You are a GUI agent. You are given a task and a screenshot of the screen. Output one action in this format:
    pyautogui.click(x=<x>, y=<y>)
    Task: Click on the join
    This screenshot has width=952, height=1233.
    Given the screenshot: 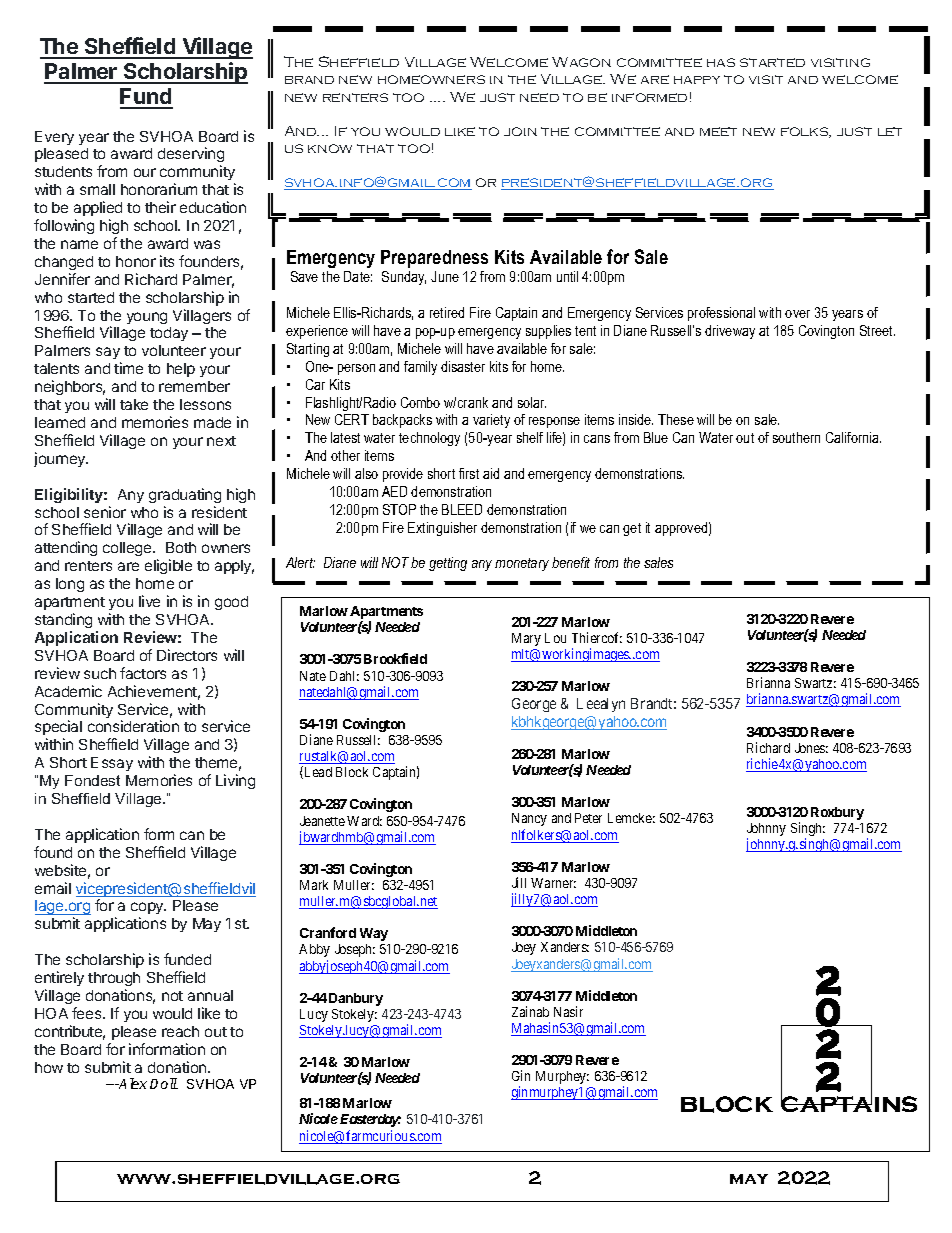 What is the action you would take?
    pyautogui.click(x=520, y=131)
